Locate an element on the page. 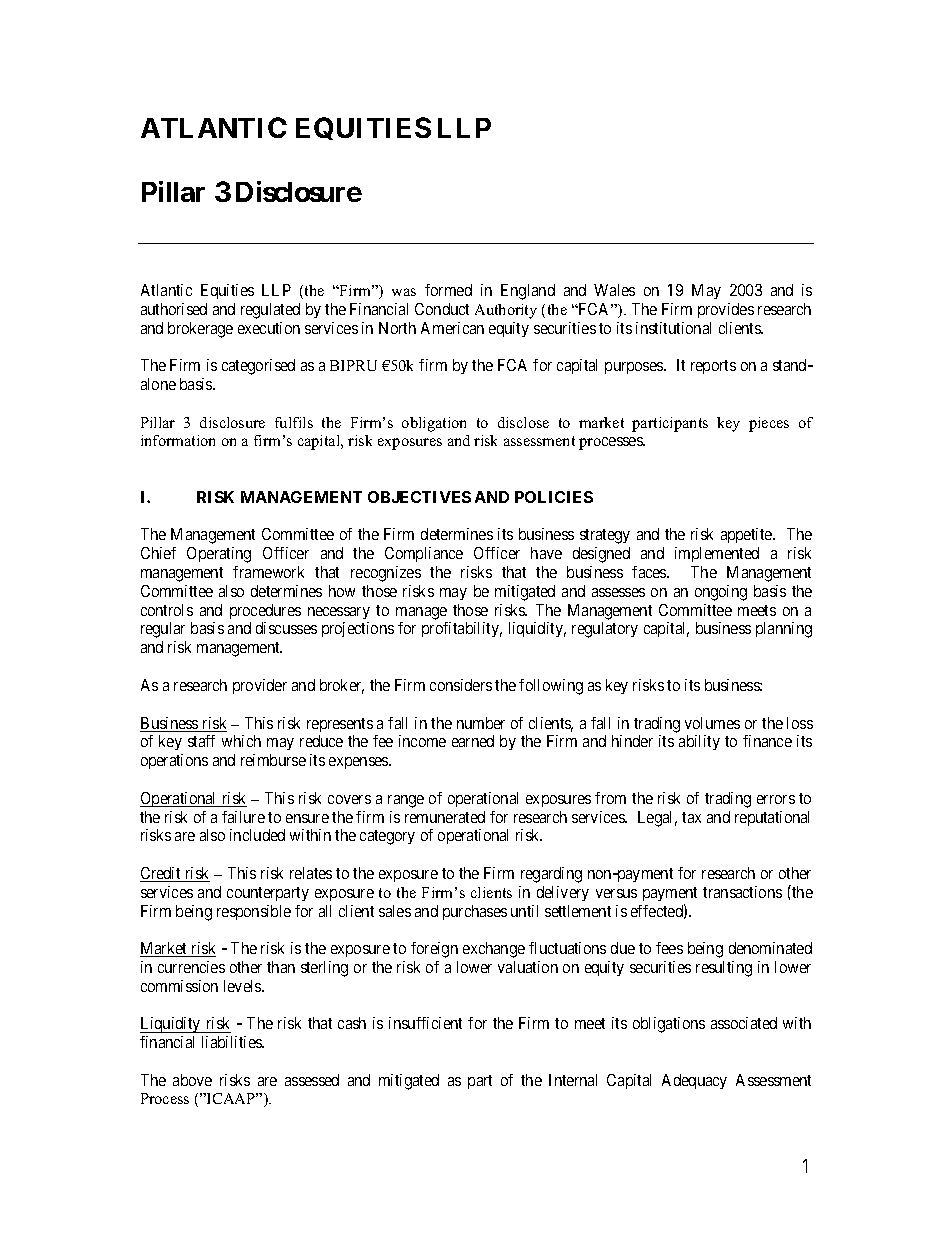  insufficient is located at coordinates (425, 1023).
